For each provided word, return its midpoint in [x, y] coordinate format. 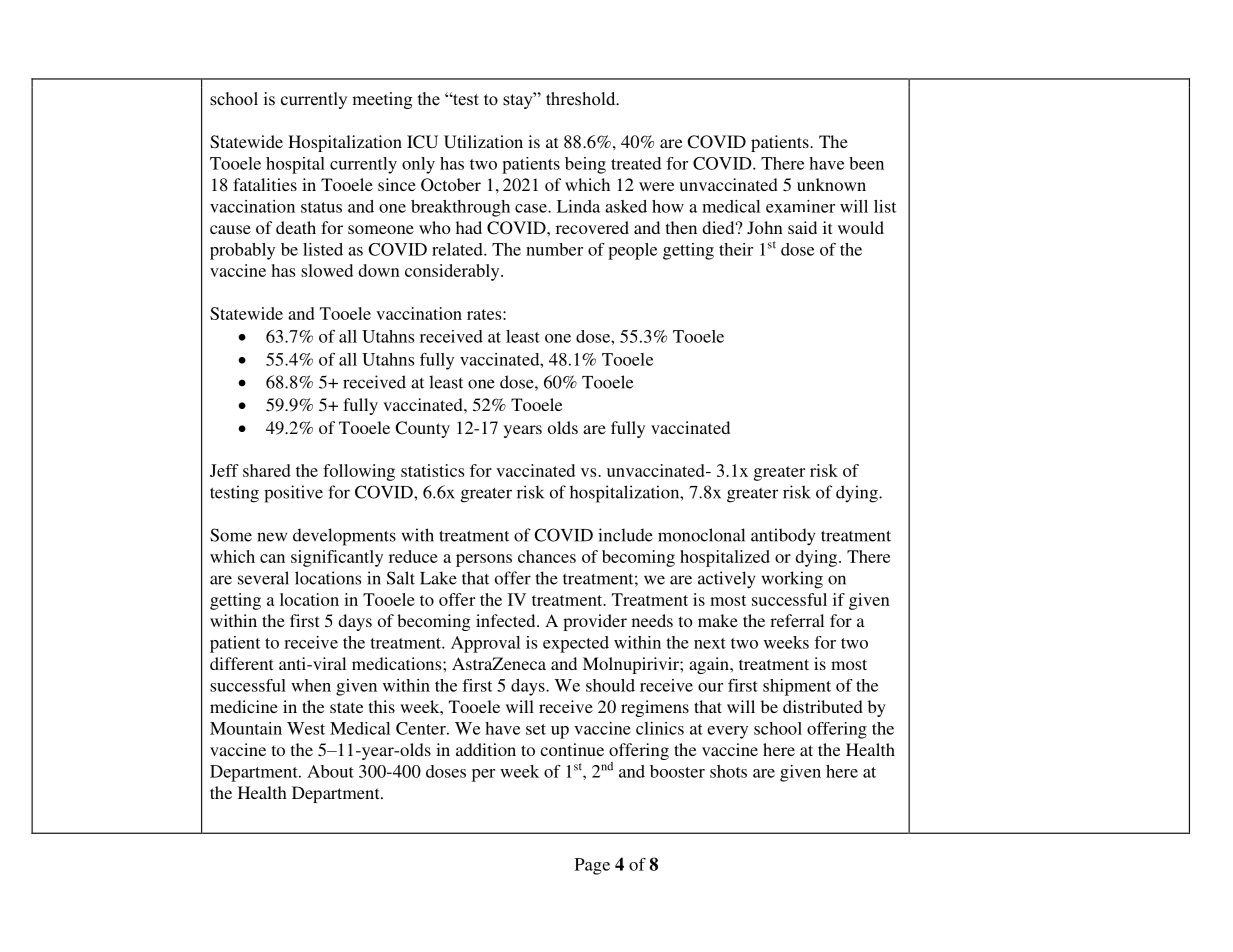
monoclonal [701, 535]
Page [592, 866]
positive [293, 494]
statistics [432, 470]
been [866, 163]
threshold [582, 99]
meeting [382, 100]
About [330, 771]
